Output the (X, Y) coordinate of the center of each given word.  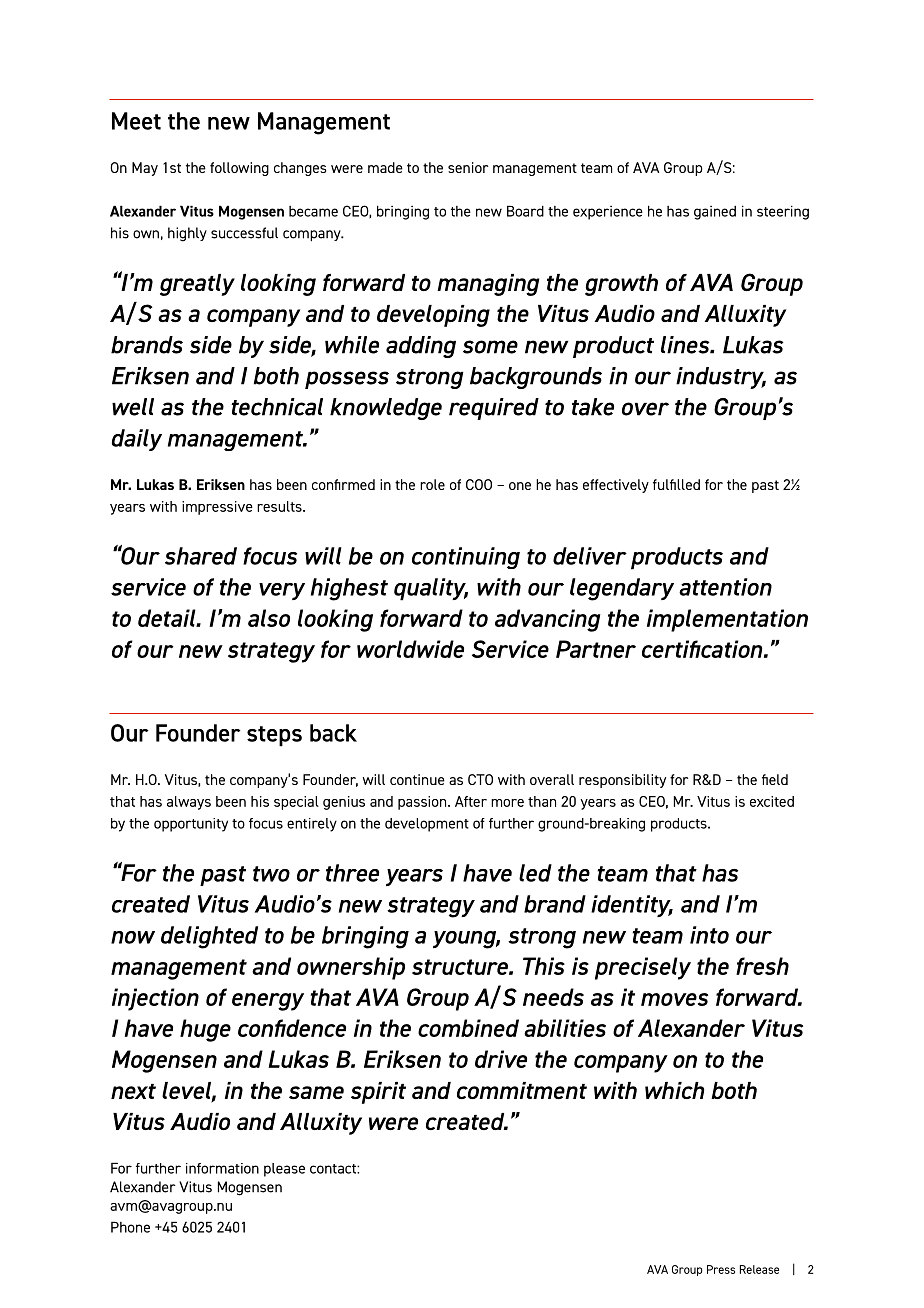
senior (468, 167)
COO (479, 484)
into (709, 935)
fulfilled (676, 484)
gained (715, 213)
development (427, 825)
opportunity (191, 825)
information (222, 1168)
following (239, 169)
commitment (522, 1091)
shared (201, 556)
